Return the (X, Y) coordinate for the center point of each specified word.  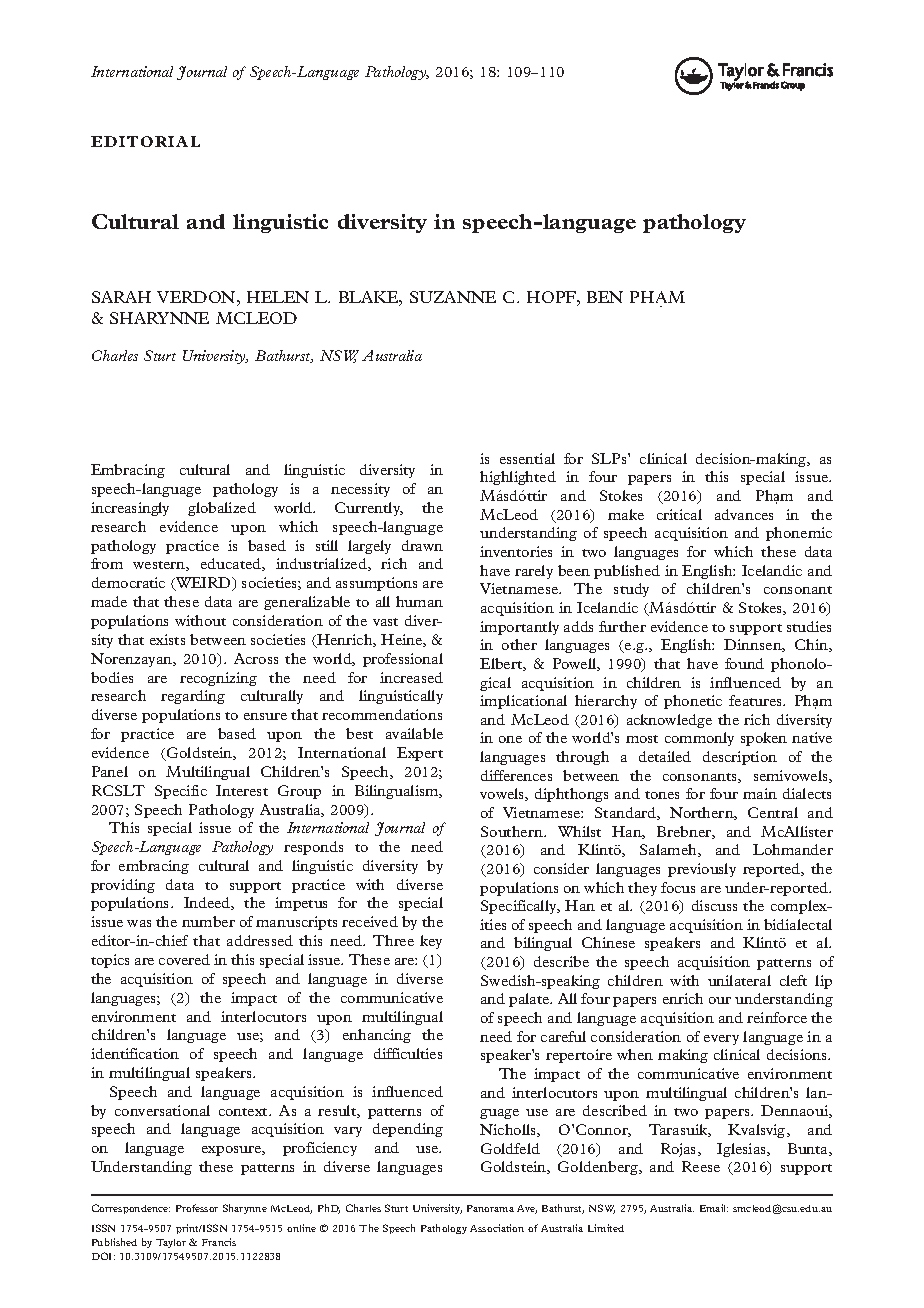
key (431, 942)
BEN (605, 297)
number (208, 921)
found (744, 663)
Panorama (490, 1208)
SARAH (121, 297)
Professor (197, 1208)
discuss (714, 905)
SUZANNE (453, 297)
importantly (519, 628)
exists (167, 639)
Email (714, 1208)
